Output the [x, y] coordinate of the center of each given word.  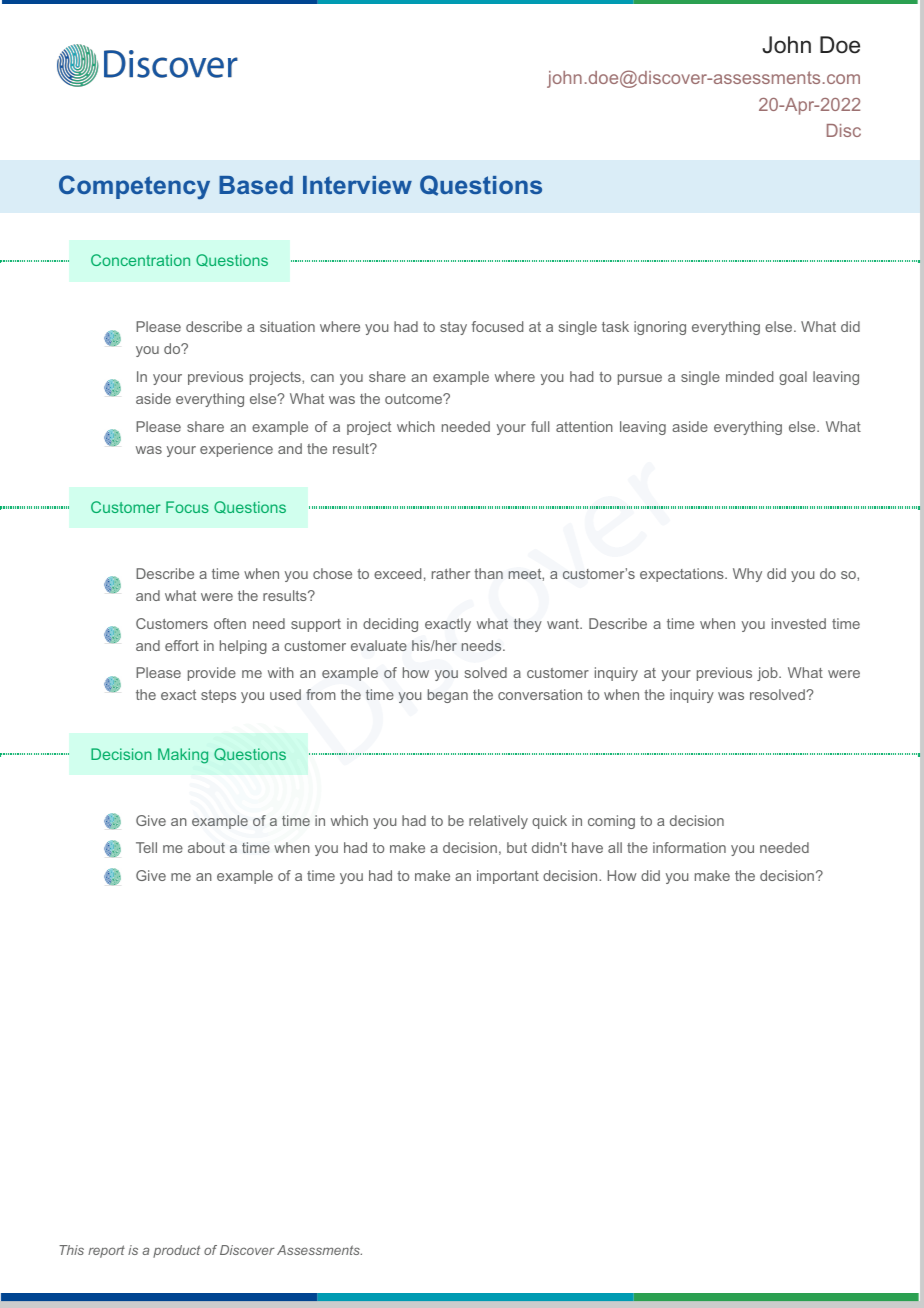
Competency [134, 187]
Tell [146, 847]
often [230, 623]
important [508, 877]
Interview [357, 185]
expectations [683, 575]
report [106, 1251]
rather [451, 573]
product [176, 1251]
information [689, 847]
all [615, 847]
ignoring [660, 328]
